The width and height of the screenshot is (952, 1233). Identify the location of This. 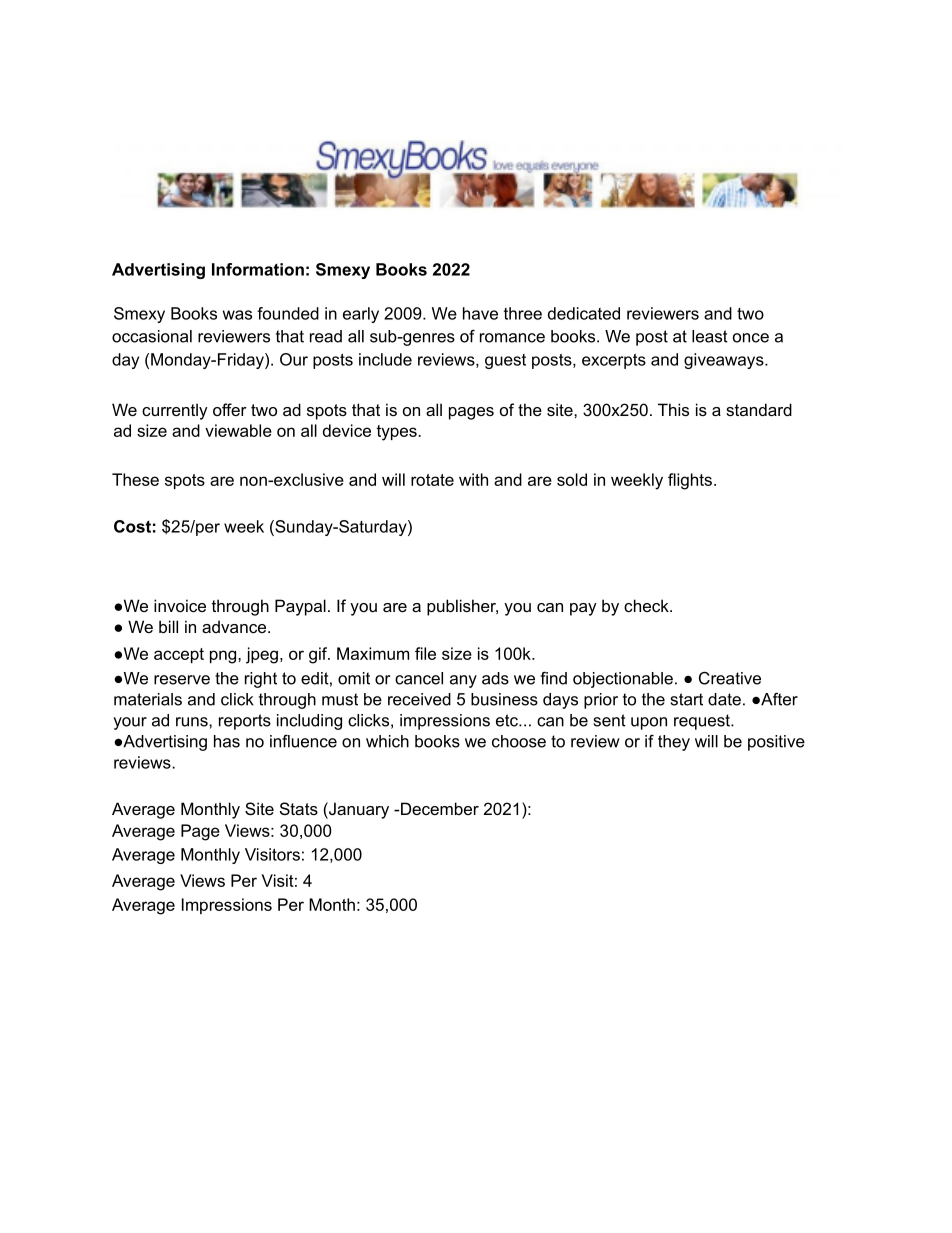
(673, 409).
